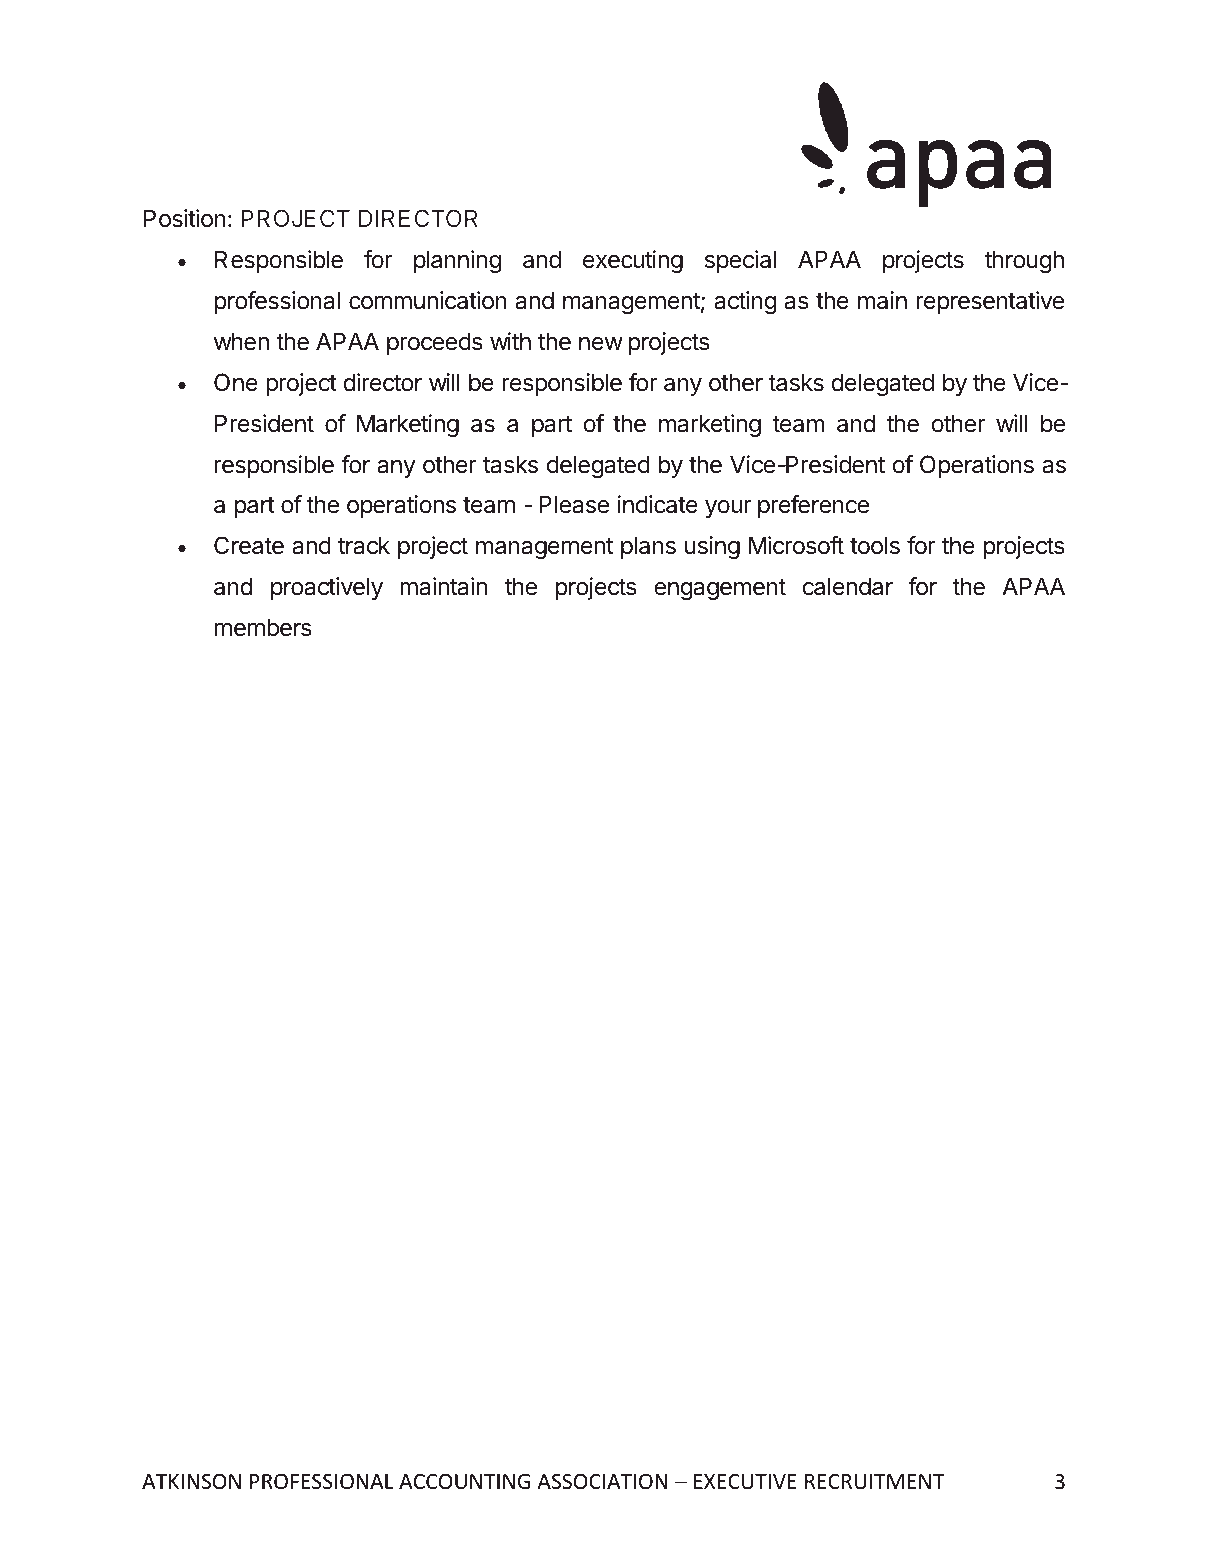 This page has height=1564, width=1208. Describe the element at coordinates (990, 302) in the page. I see `representative` at that location.
